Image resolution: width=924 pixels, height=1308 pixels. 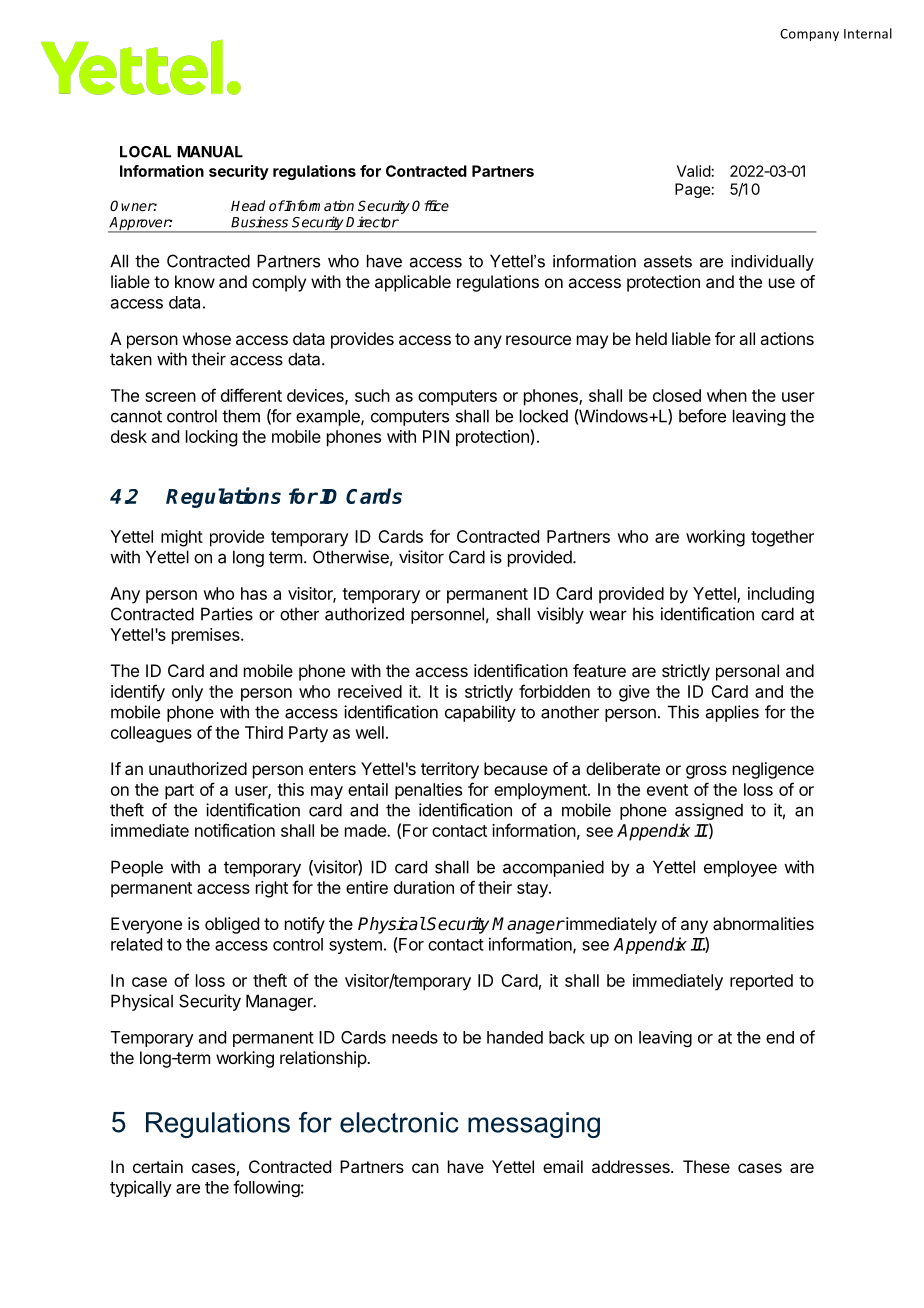 I want to click on messaging, so click(x=534, y=1125).
